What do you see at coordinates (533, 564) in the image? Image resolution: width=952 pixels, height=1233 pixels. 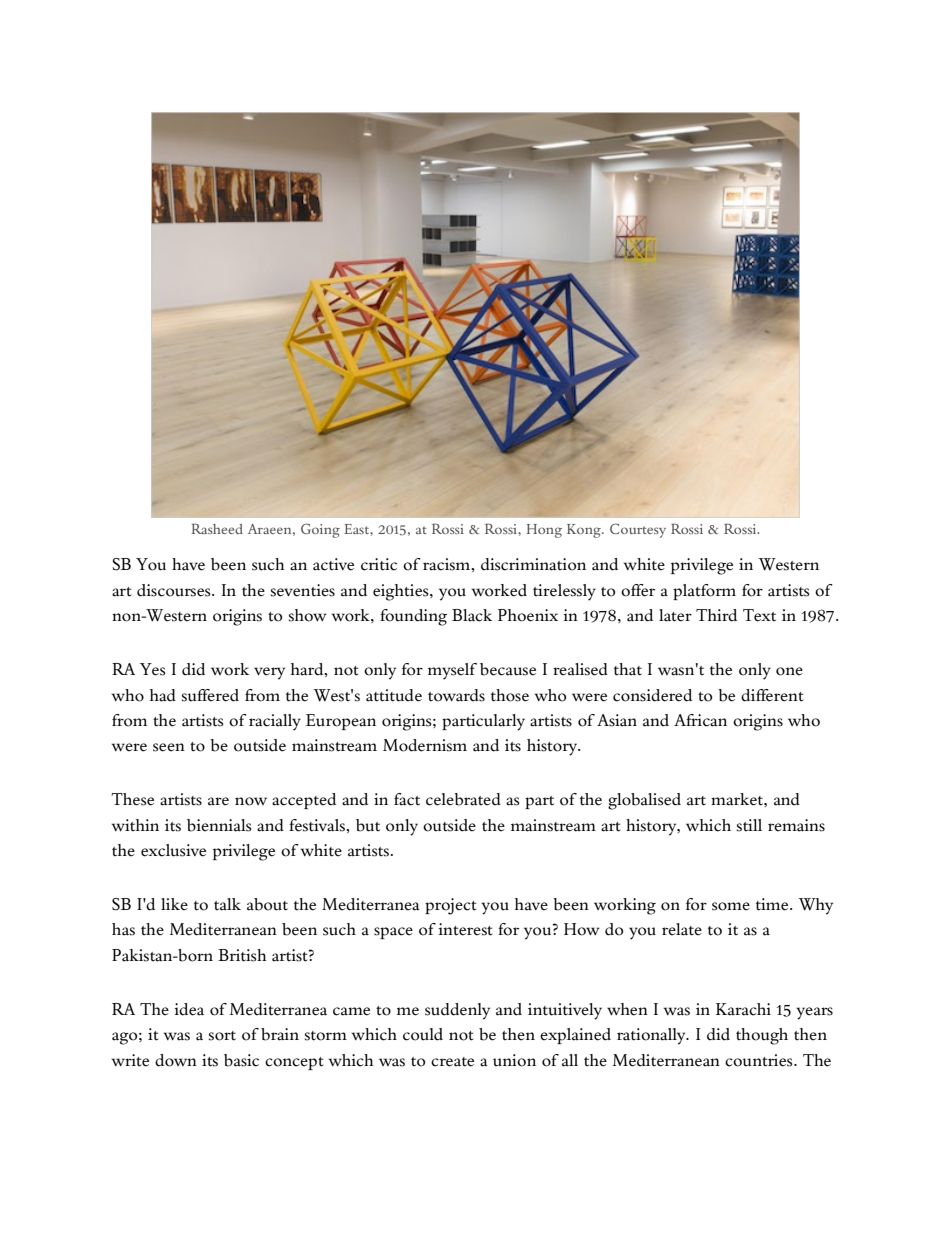 I see `discrimination` at bounding box center [533, 564].
